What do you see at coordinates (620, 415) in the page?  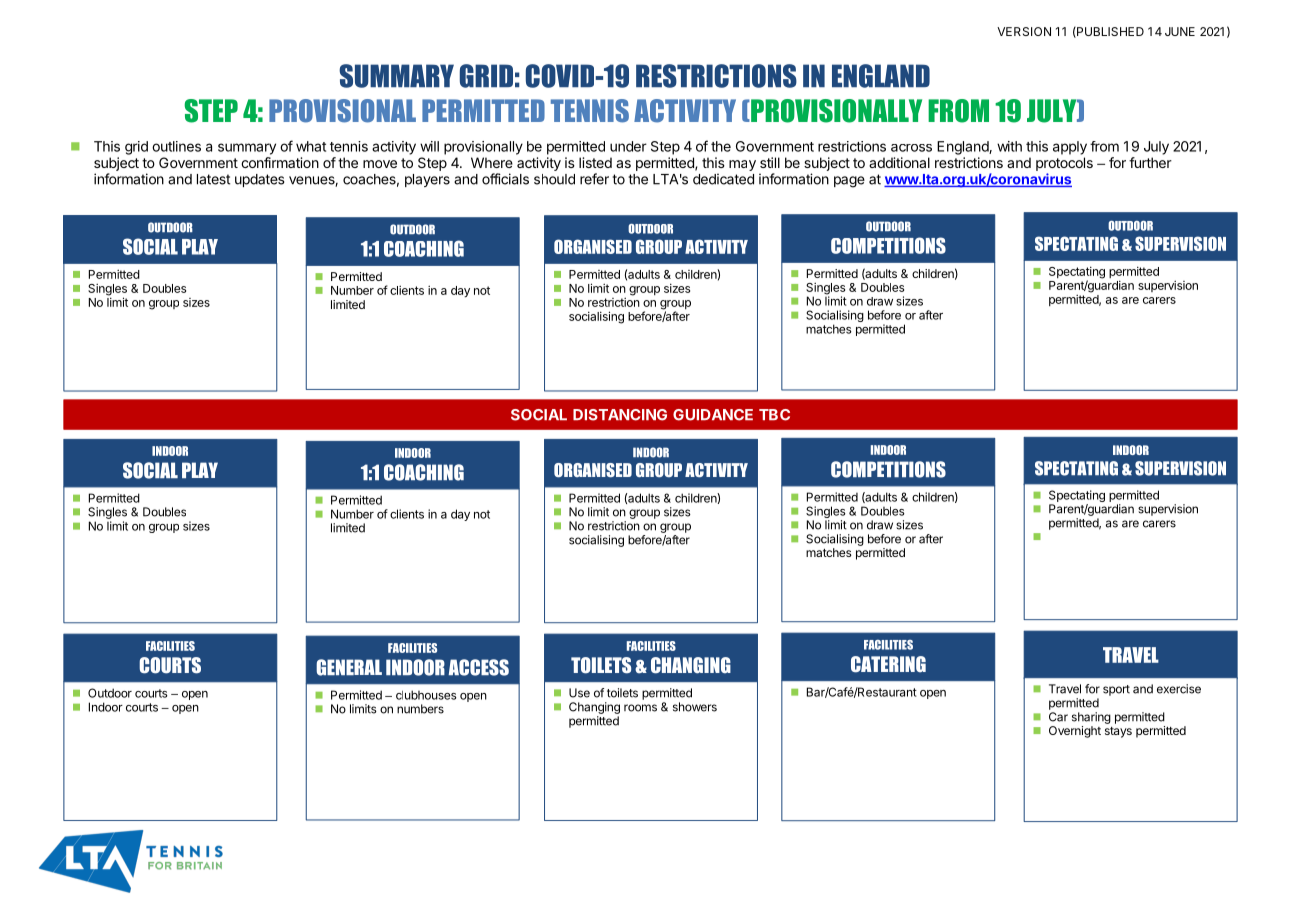 I see `DISTANCING` at bounding box center [620, 415].
